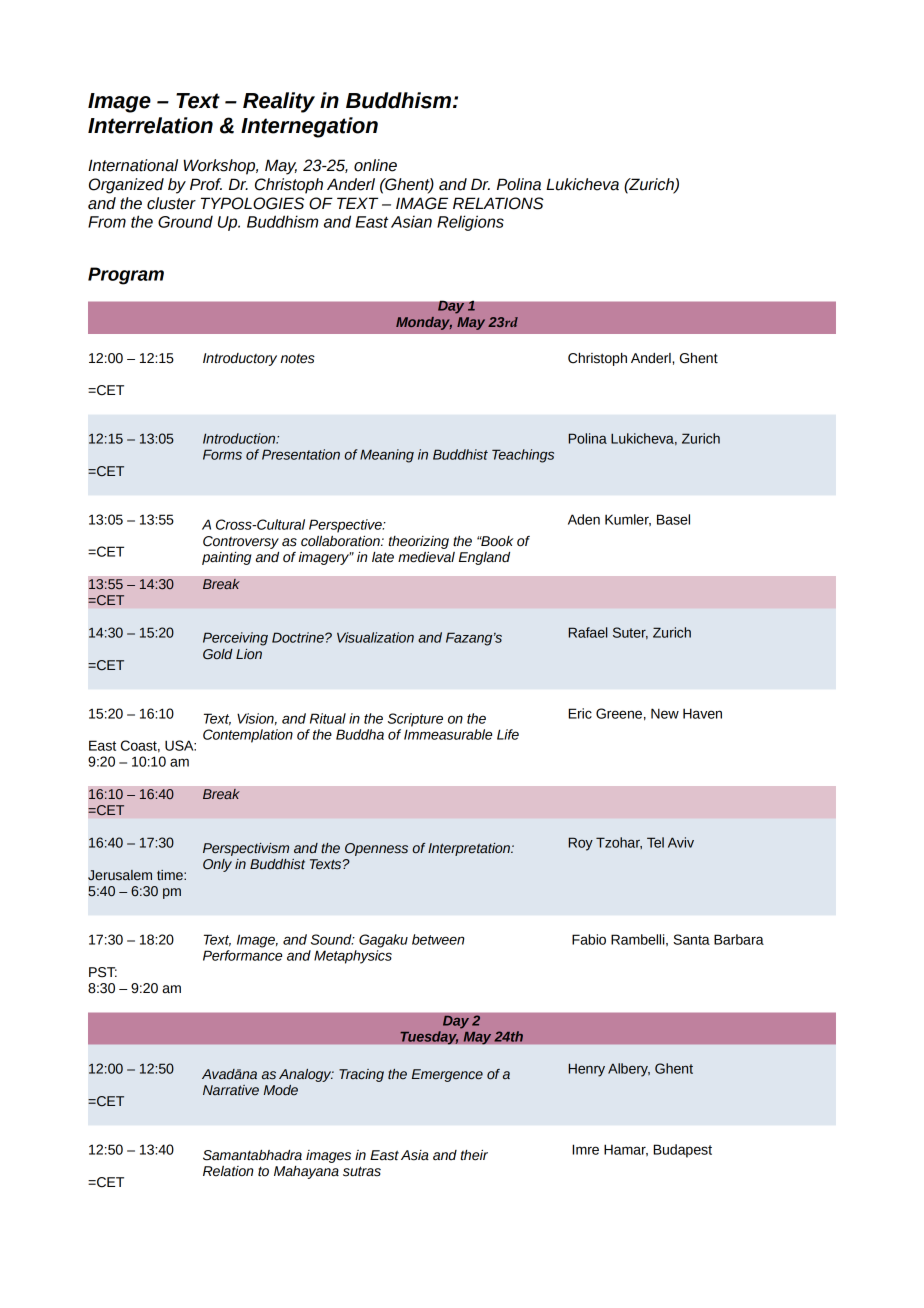 The height and width of the image is (1308, 924). What do you see at coordinates (470, 223) in the image?
I see `Religions` at bounding box center [470, 223].
